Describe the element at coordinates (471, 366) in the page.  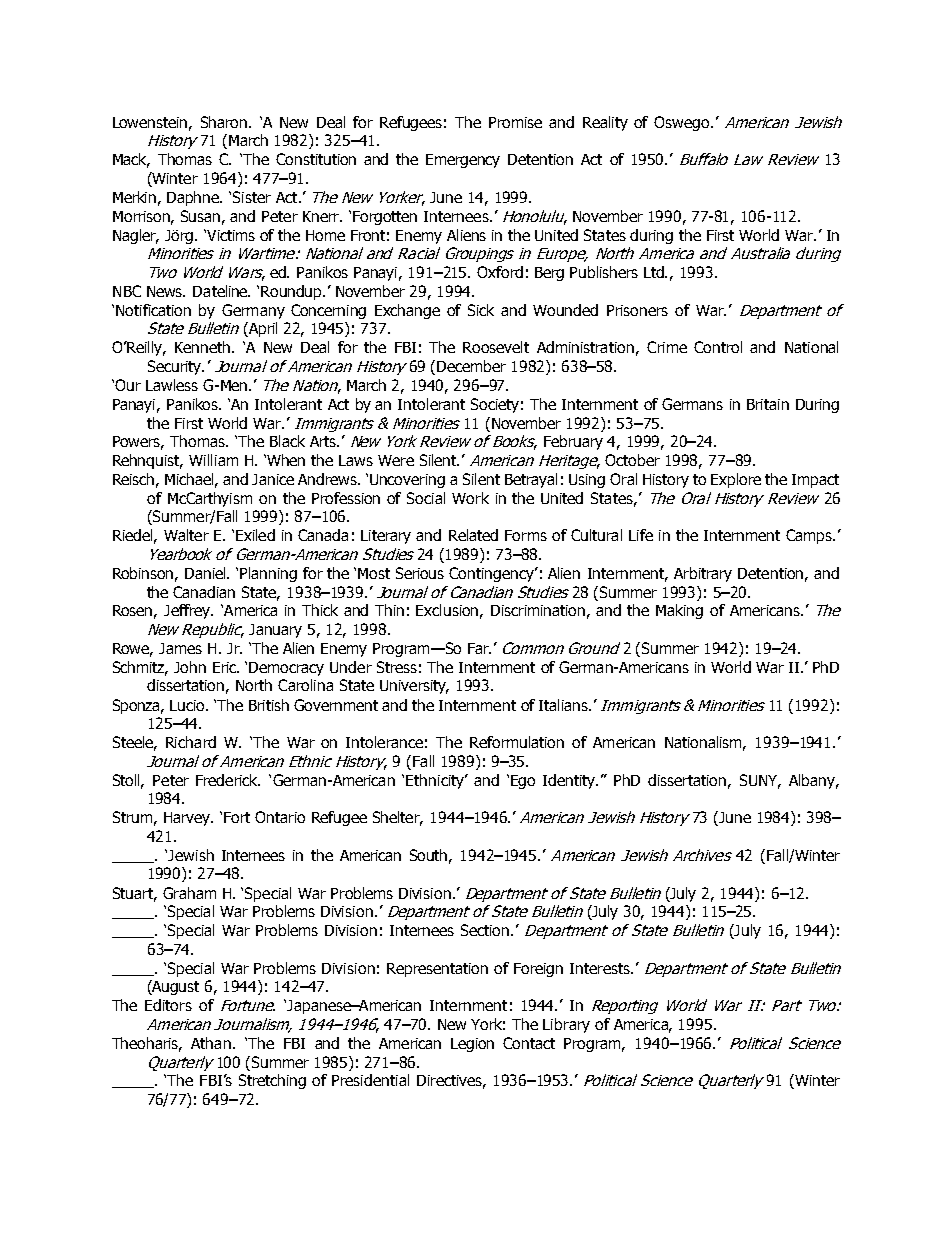
I see `December` at that location.
